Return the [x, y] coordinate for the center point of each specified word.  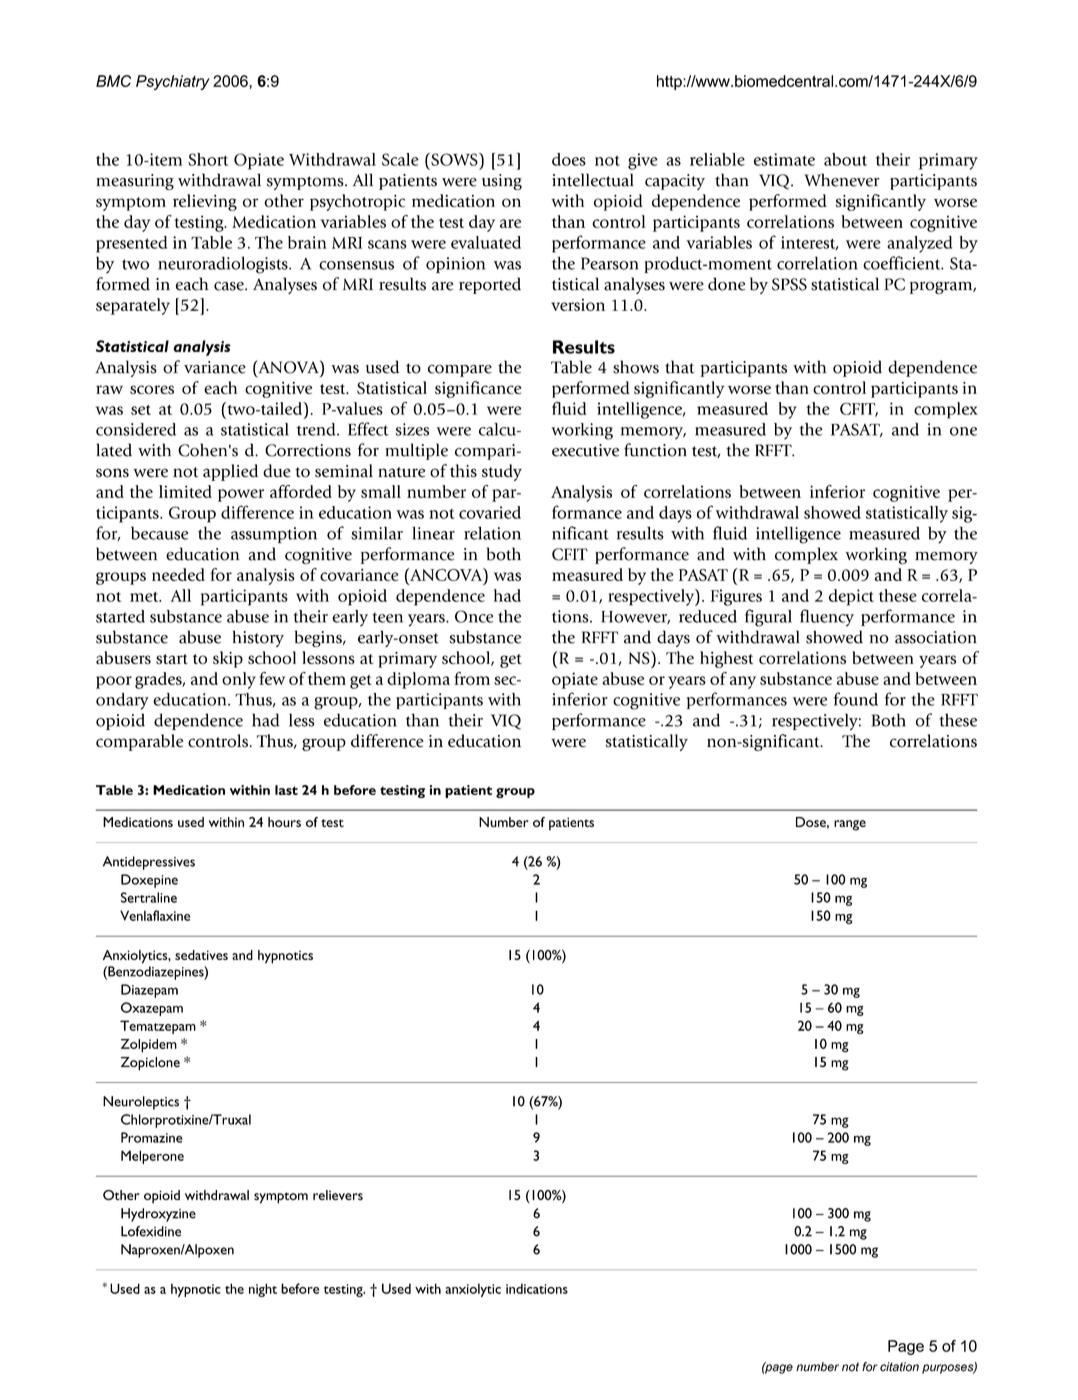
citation [899, 1367]
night [263, 1290]
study [502, 472]
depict [851, 597]
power [241, 495]
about [845, 159]
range [850, 825]
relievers [338, 1195]
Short [208, 159]
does [569, 159]
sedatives [201, 955]
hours [284, 822]
